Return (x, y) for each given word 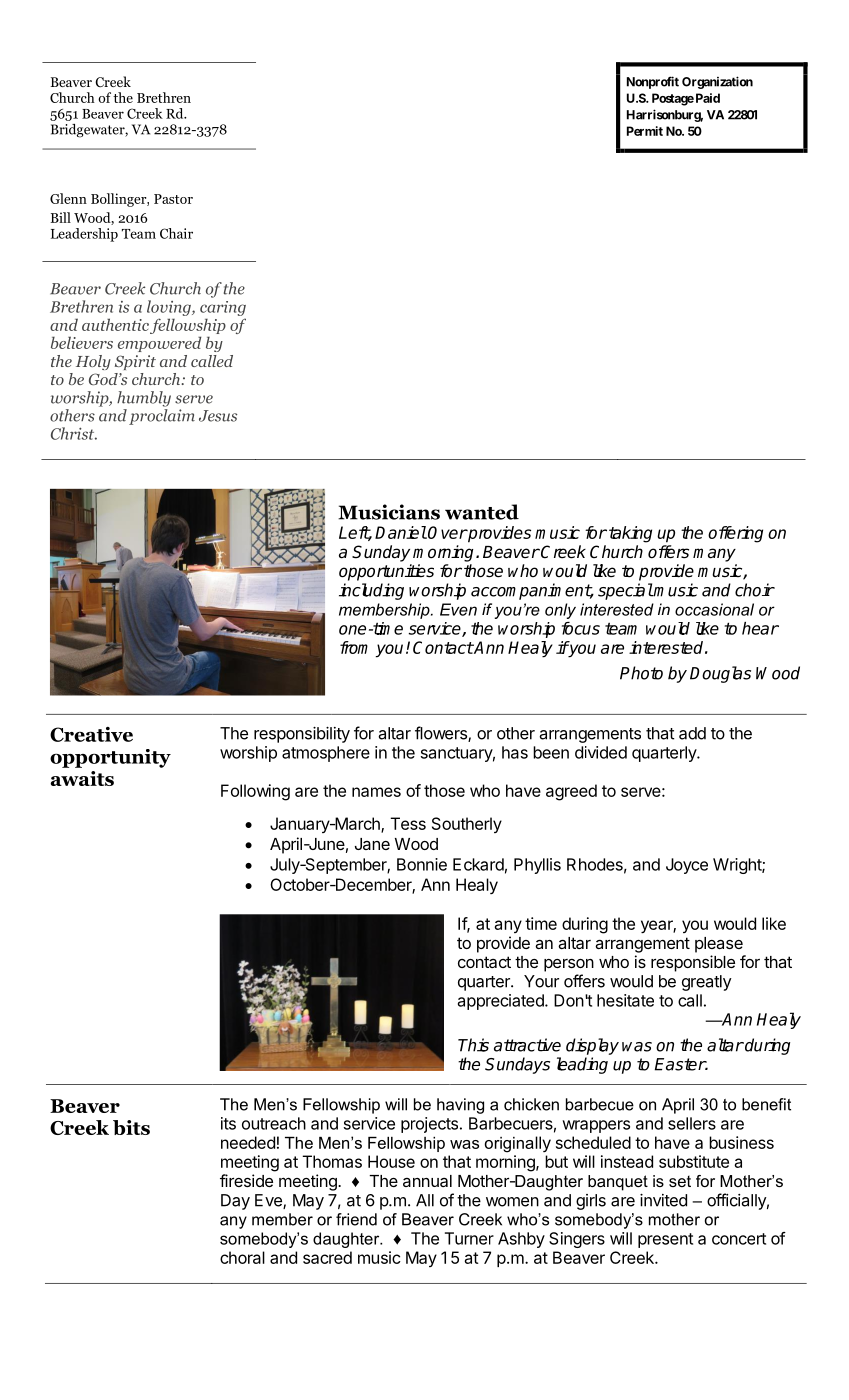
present (665, 1240)
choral (242, 1257)
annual (427, 1181)
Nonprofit (653, 82)
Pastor (173, 199)
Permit (645, 131)
